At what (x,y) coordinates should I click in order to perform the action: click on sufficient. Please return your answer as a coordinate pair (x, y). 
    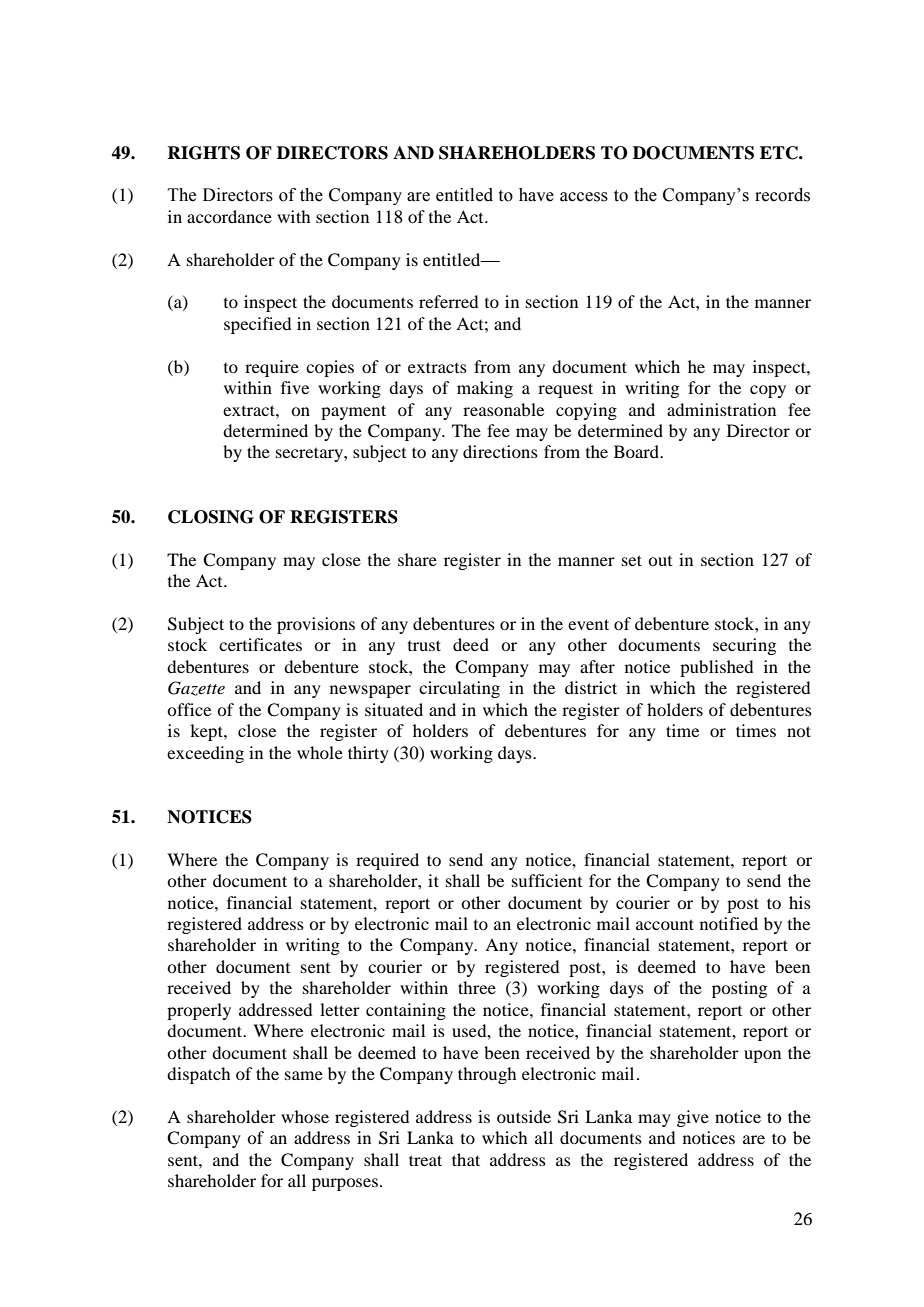
    Looking at the image, I should click on (547, 880).
